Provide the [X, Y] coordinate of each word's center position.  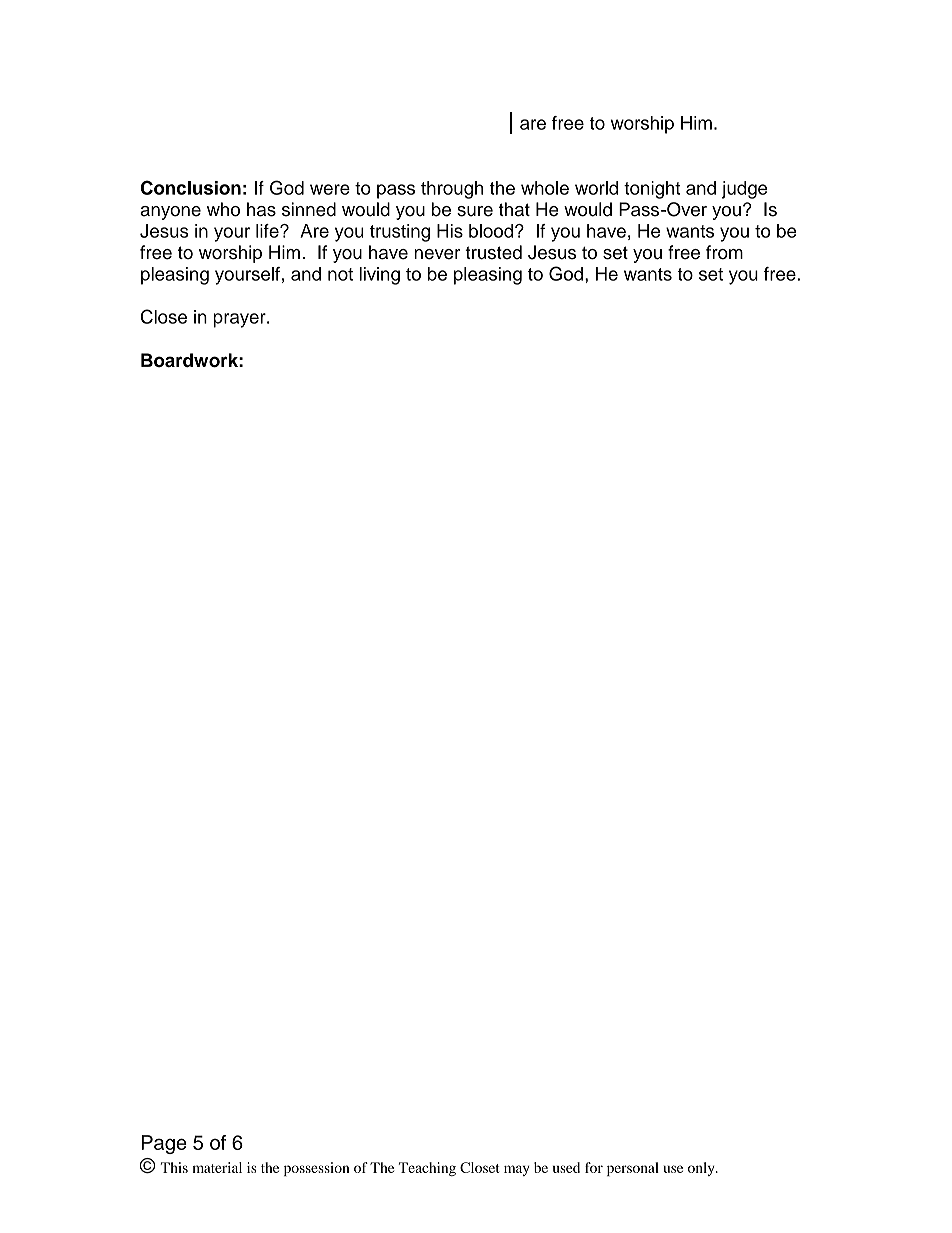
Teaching [427, 1169]
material [217, 1167]
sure [475, 211]
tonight [652, 190]
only [702, 1169]
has [261, 209]
